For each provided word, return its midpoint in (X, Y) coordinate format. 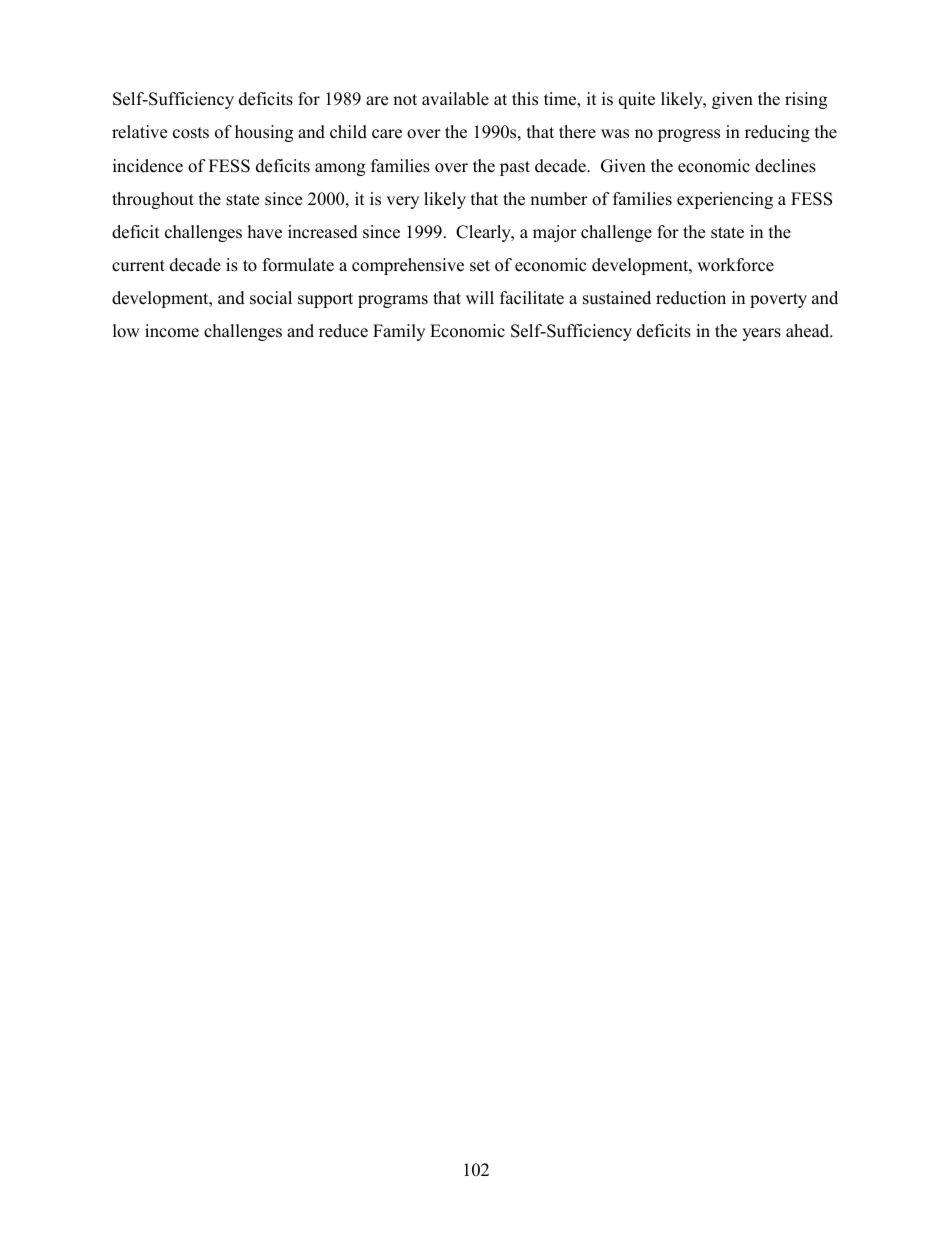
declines (785, 166)
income (172, 331)
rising (806, 100)
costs (191, 133)
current (138, 266)
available (455, 99)
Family (399, 332)
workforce (735, 265)
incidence (148, 166)
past (515, 168)
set (480, 266)
